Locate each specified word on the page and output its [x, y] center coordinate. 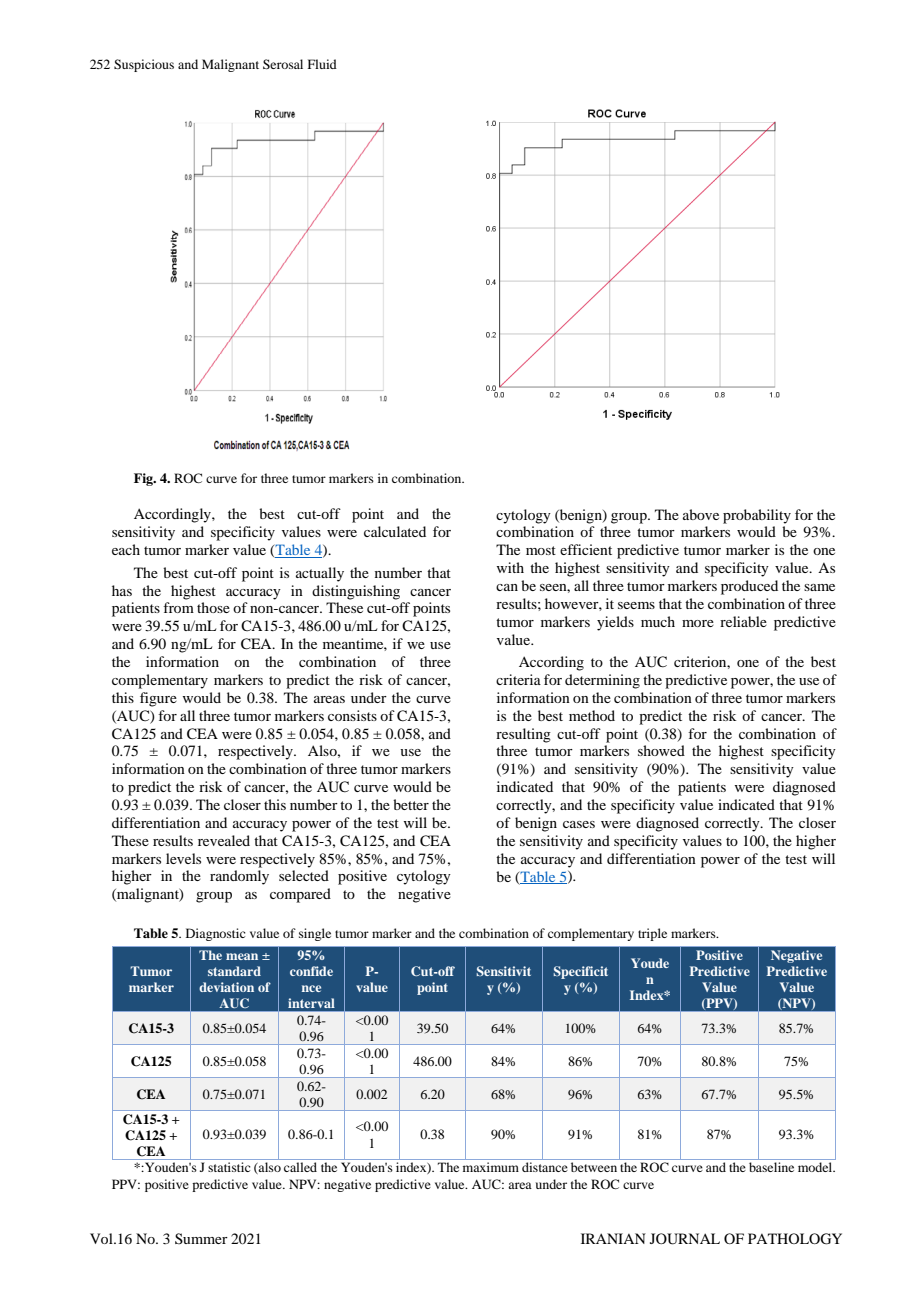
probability [757, 516]
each [126, 549]
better [411, 804]
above [701, 514]
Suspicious [144, 65]
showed [661, 750]
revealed [224, 840]
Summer [201, 1238]
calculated [395, 531]
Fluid [322, 64]
